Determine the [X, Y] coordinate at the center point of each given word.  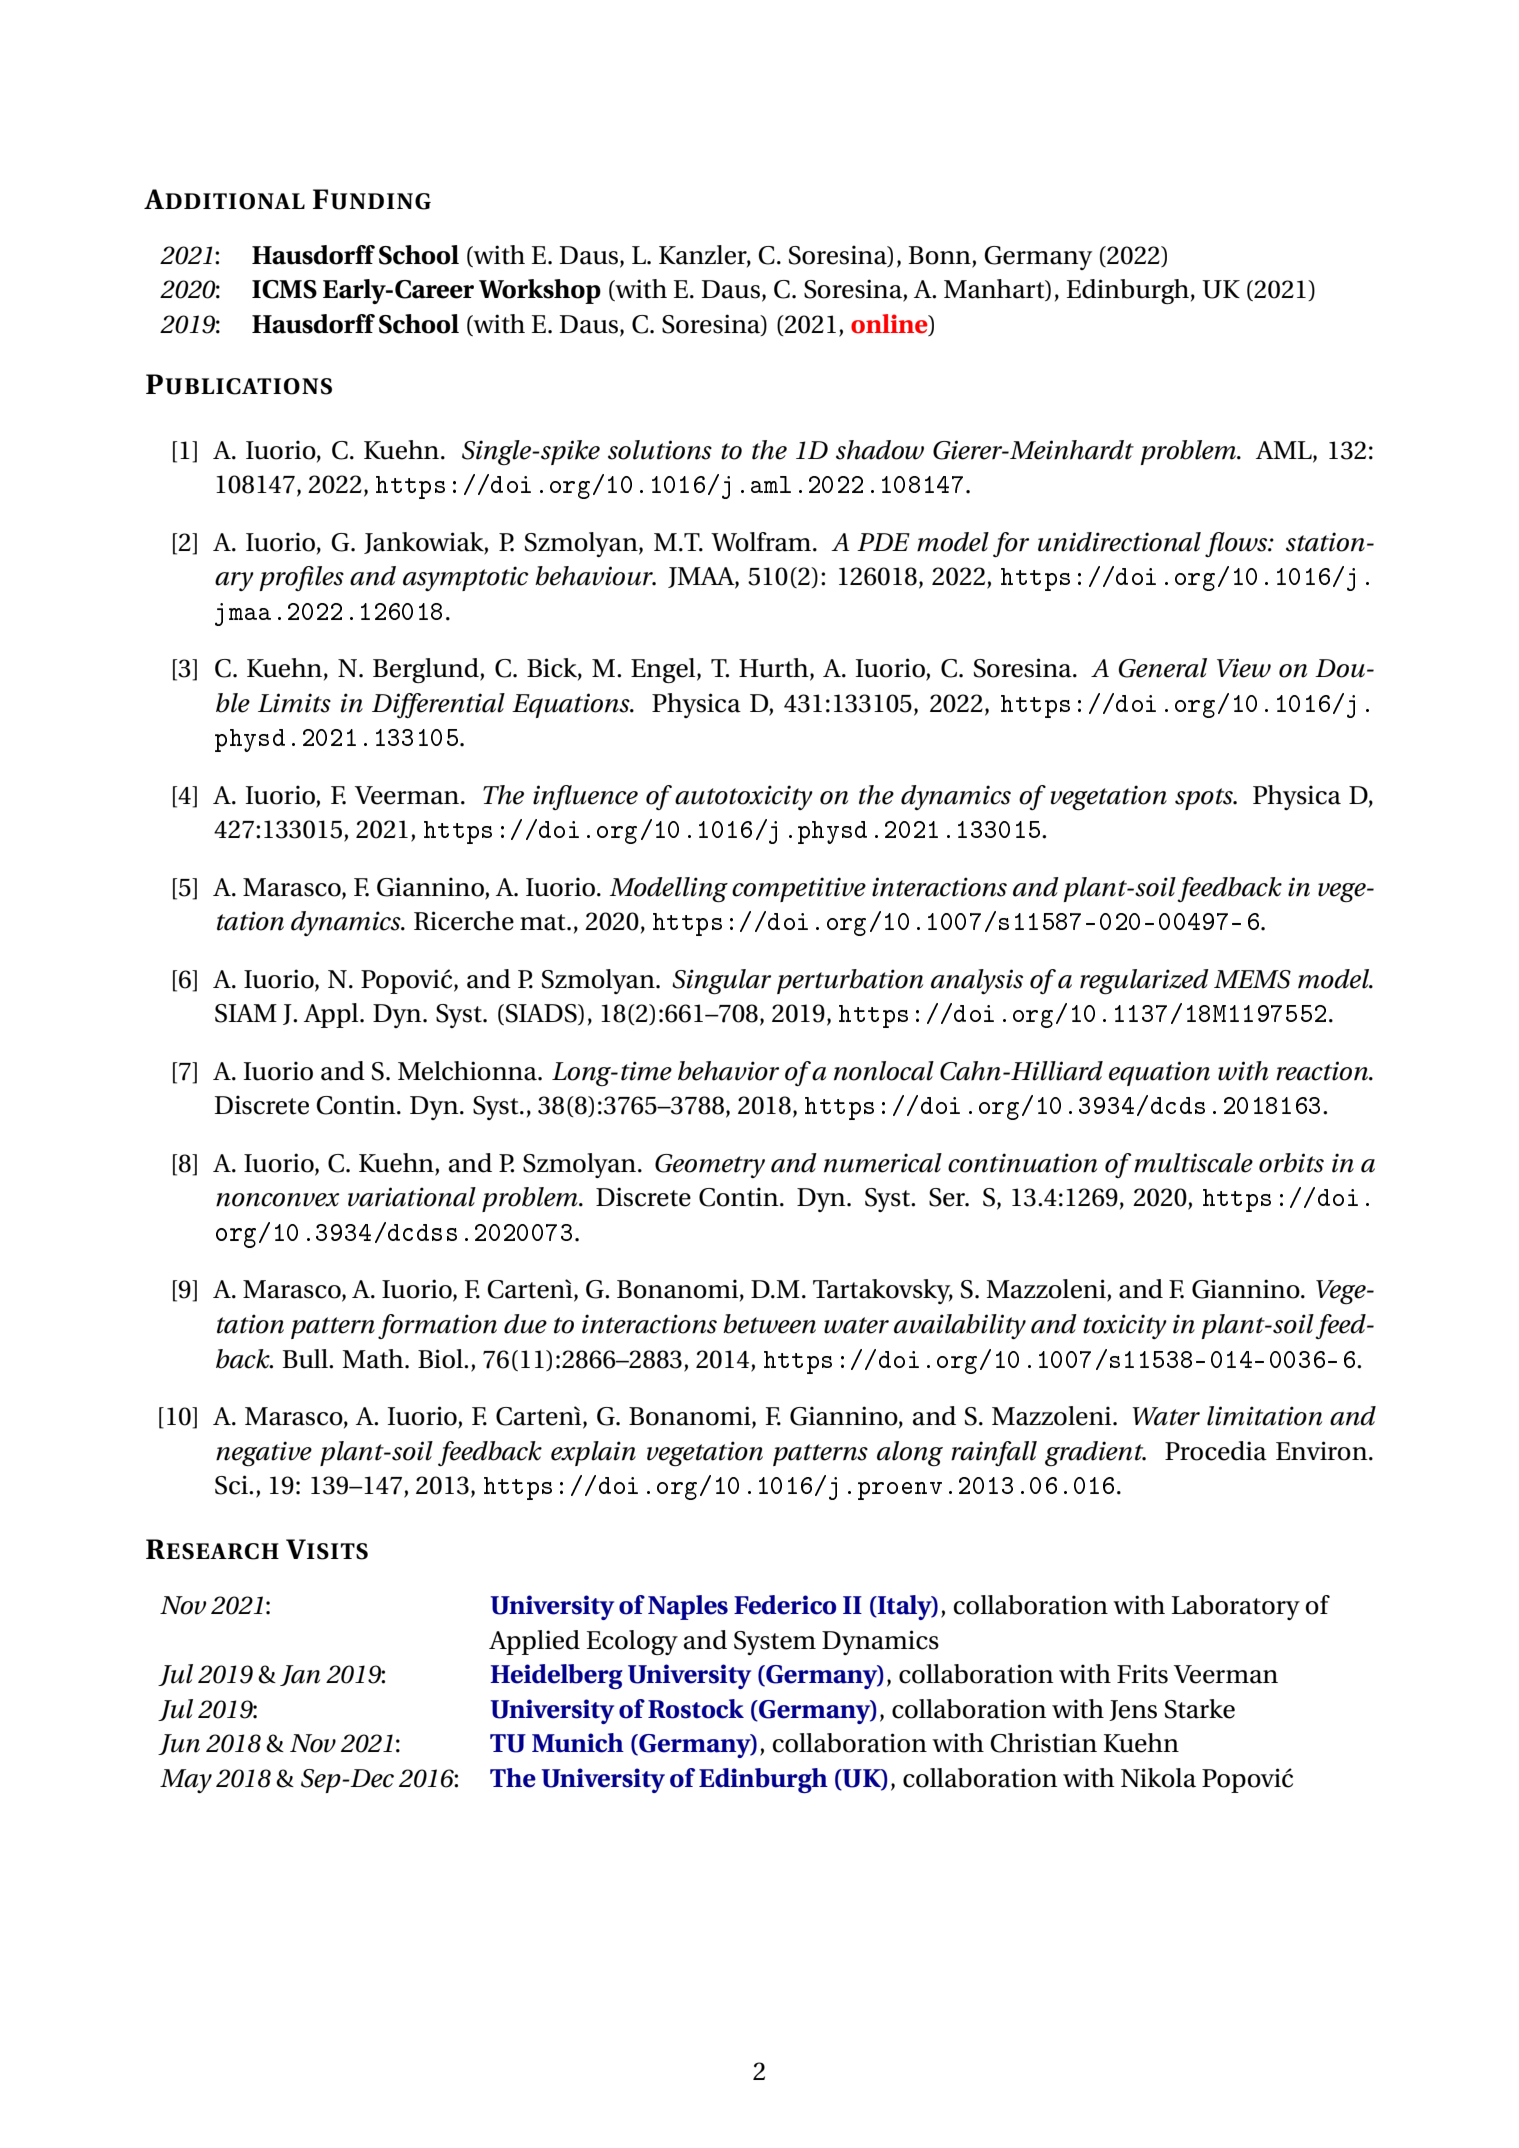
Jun [179, 1744]
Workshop [540, 291]
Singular [721, 982]
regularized [1144, 982]
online [890, 325]
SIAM [246, 1013]
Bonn [940, 255]
